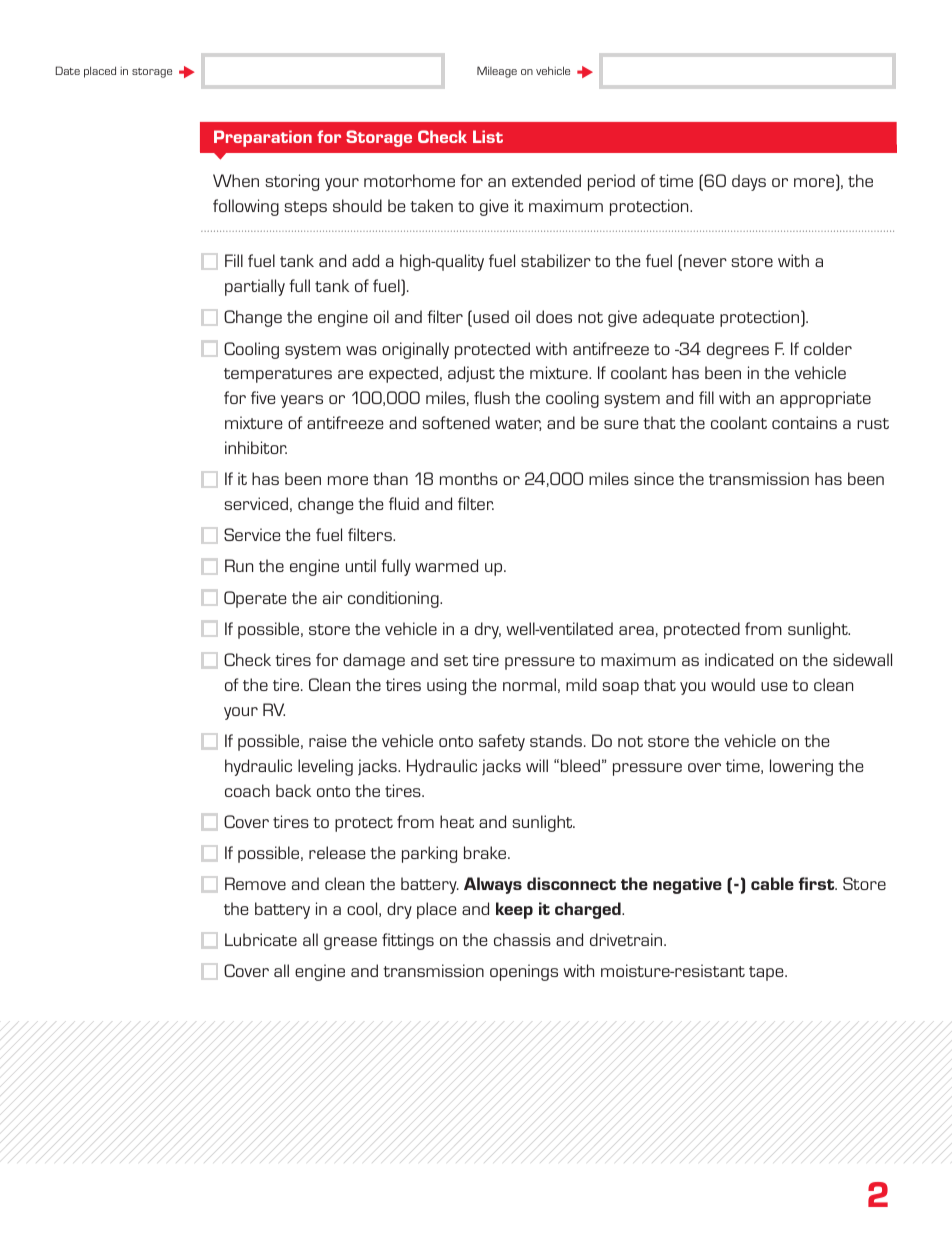 The image size is (952, 1233). Describe the element at coordinates (497, 72) in the image. I see `Mileage` at that location.
